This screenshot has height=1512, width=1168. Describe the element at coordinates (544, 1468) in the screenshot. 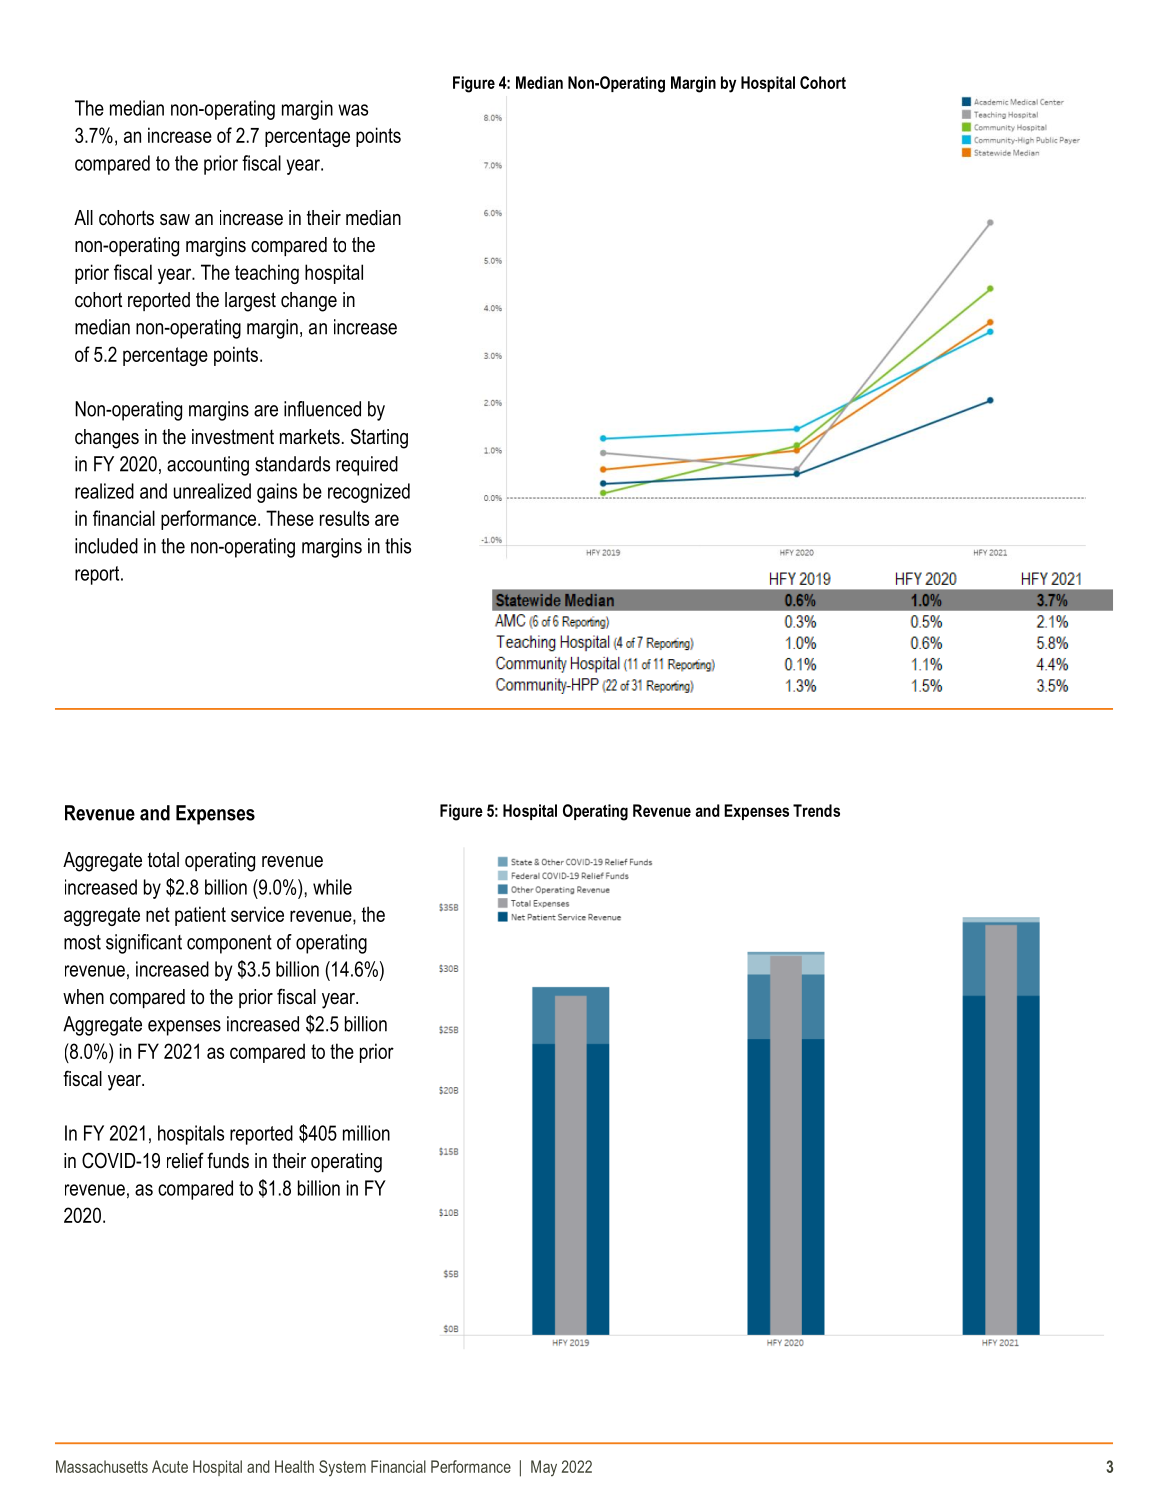

I see `May` at that location.
